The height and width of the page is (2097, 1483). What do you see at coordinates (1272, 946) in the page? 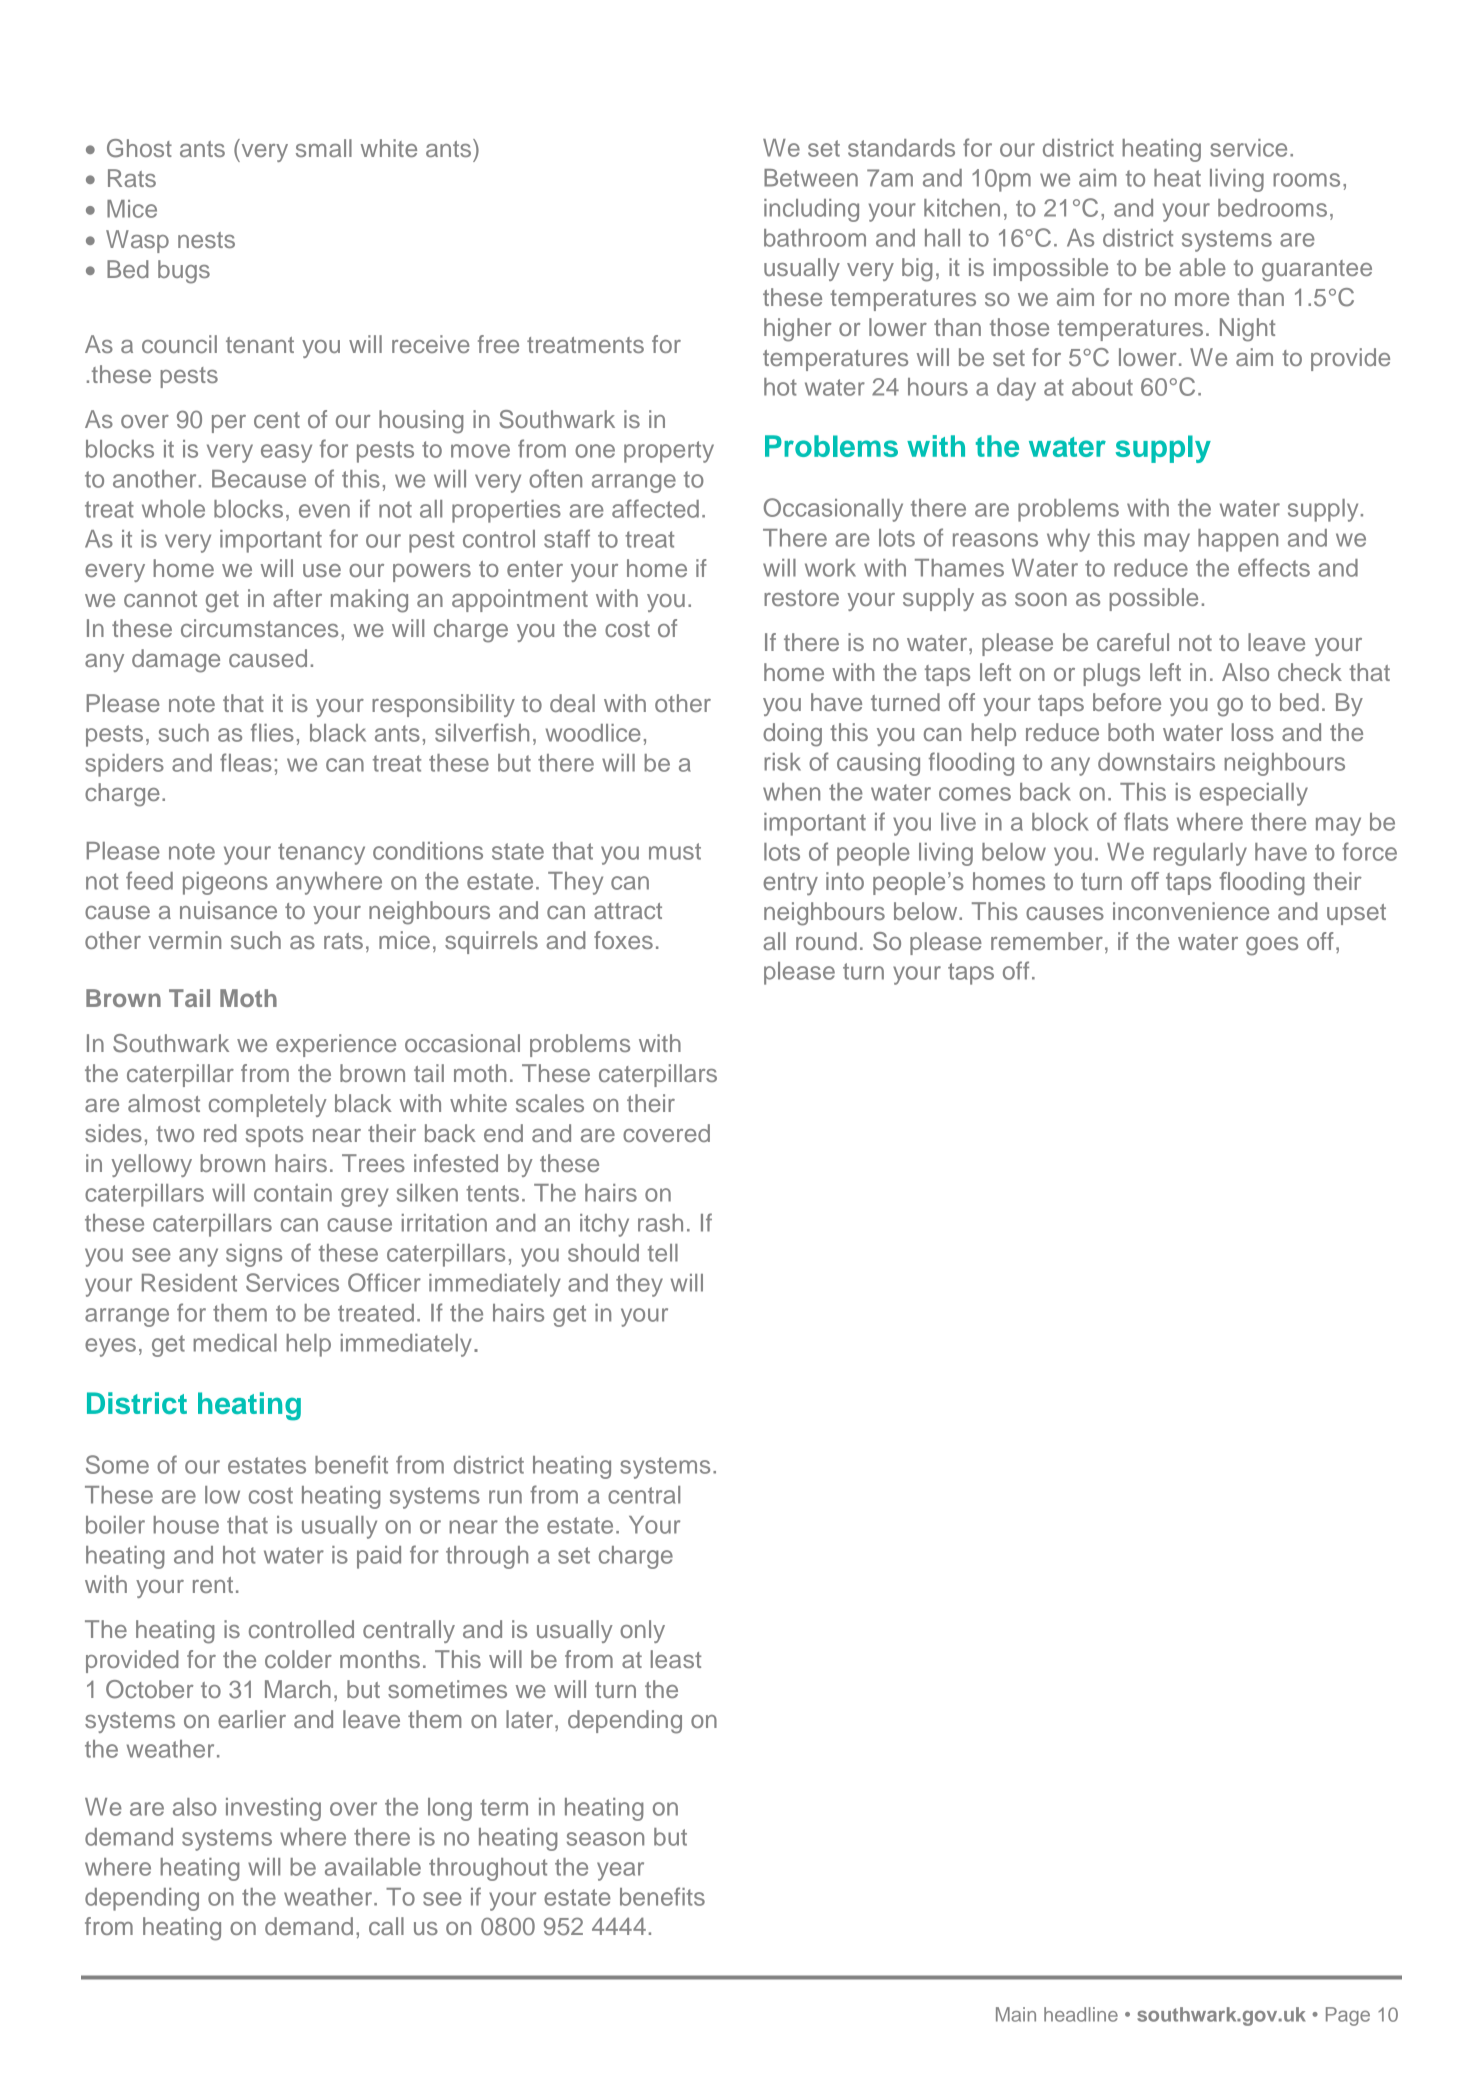
I see `goes` at bounding box center [1272, 946].
